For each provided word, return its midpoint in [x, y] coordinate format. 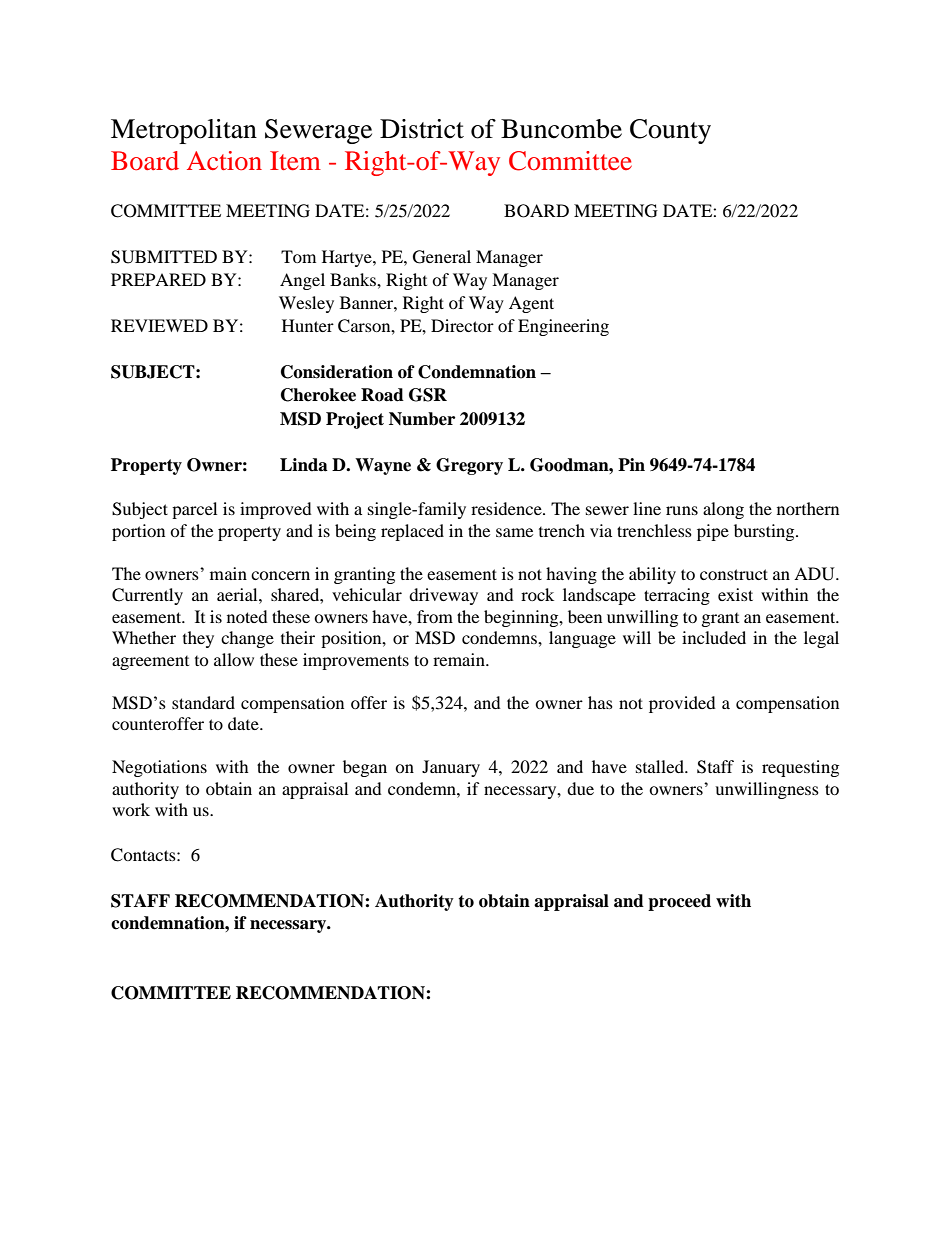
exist [735, 594]
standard [203, 702]
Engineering [563, 327]
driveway [443, 596]
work [131, 809]
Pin [631, 464]
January [451, 768]
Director [462, 325]
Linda [304, 465]
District [422, 129]
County [670, 131]
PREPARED [158, 279]
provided [682, 704]
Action [224, 160]
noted [247, 616]
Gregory [469, 466]
